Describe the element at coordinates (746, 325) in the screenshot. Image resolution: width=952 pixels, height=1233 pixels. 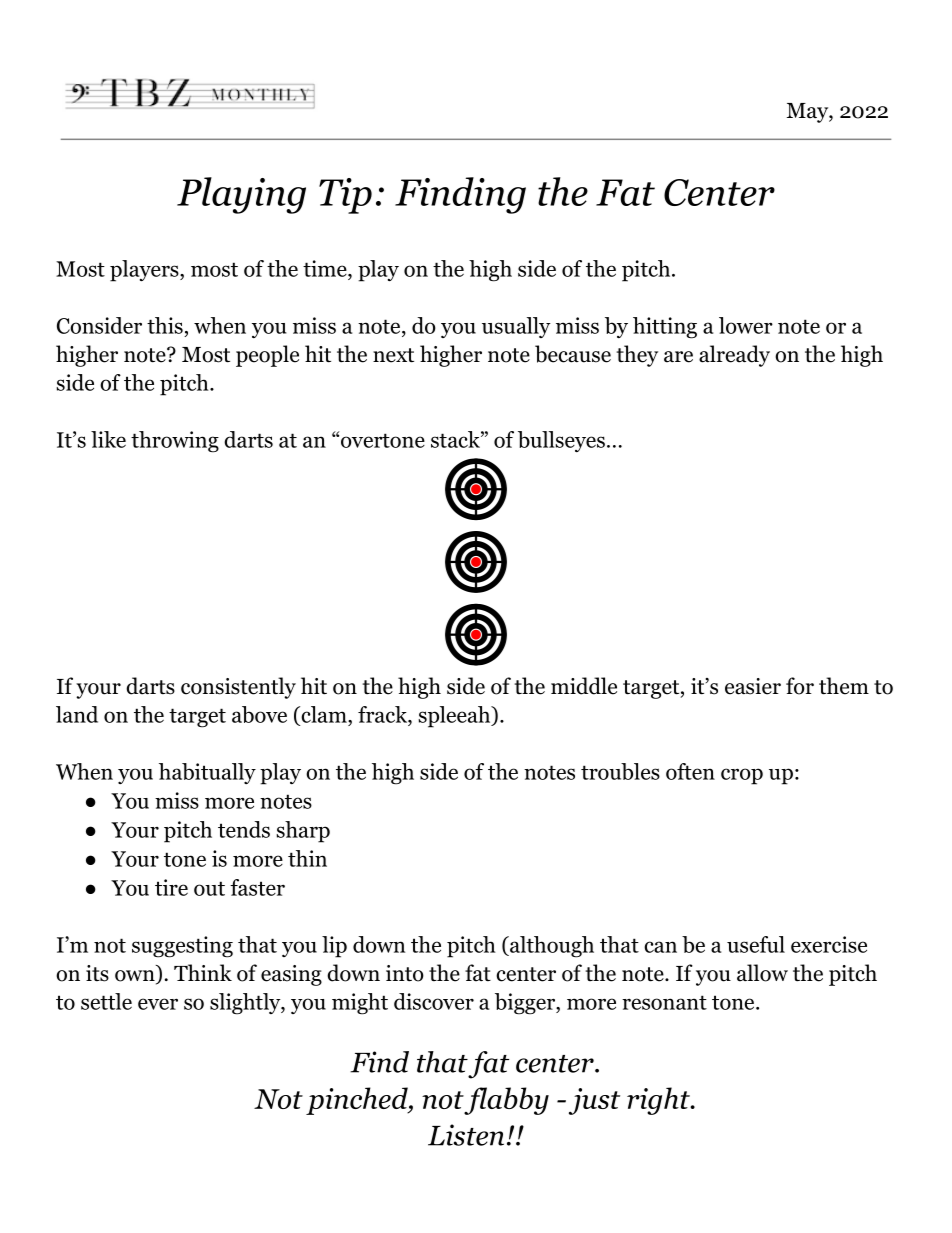
I see `lower` at that location.
